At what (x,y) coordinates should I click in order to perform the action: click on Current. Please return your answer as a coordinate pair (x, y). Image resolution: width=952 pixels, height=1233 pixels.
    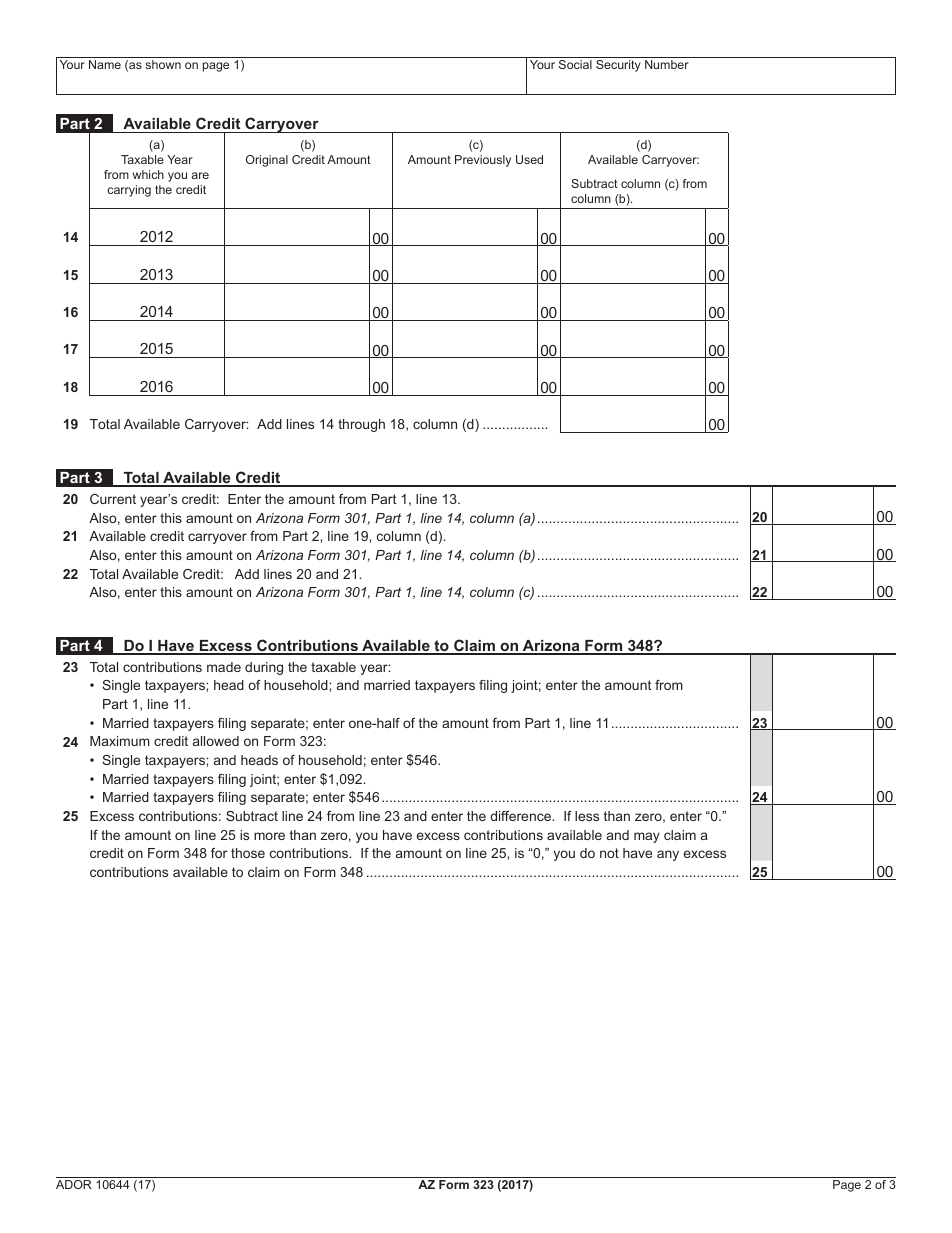
    Looking at the image, I should click on (113, 499).
